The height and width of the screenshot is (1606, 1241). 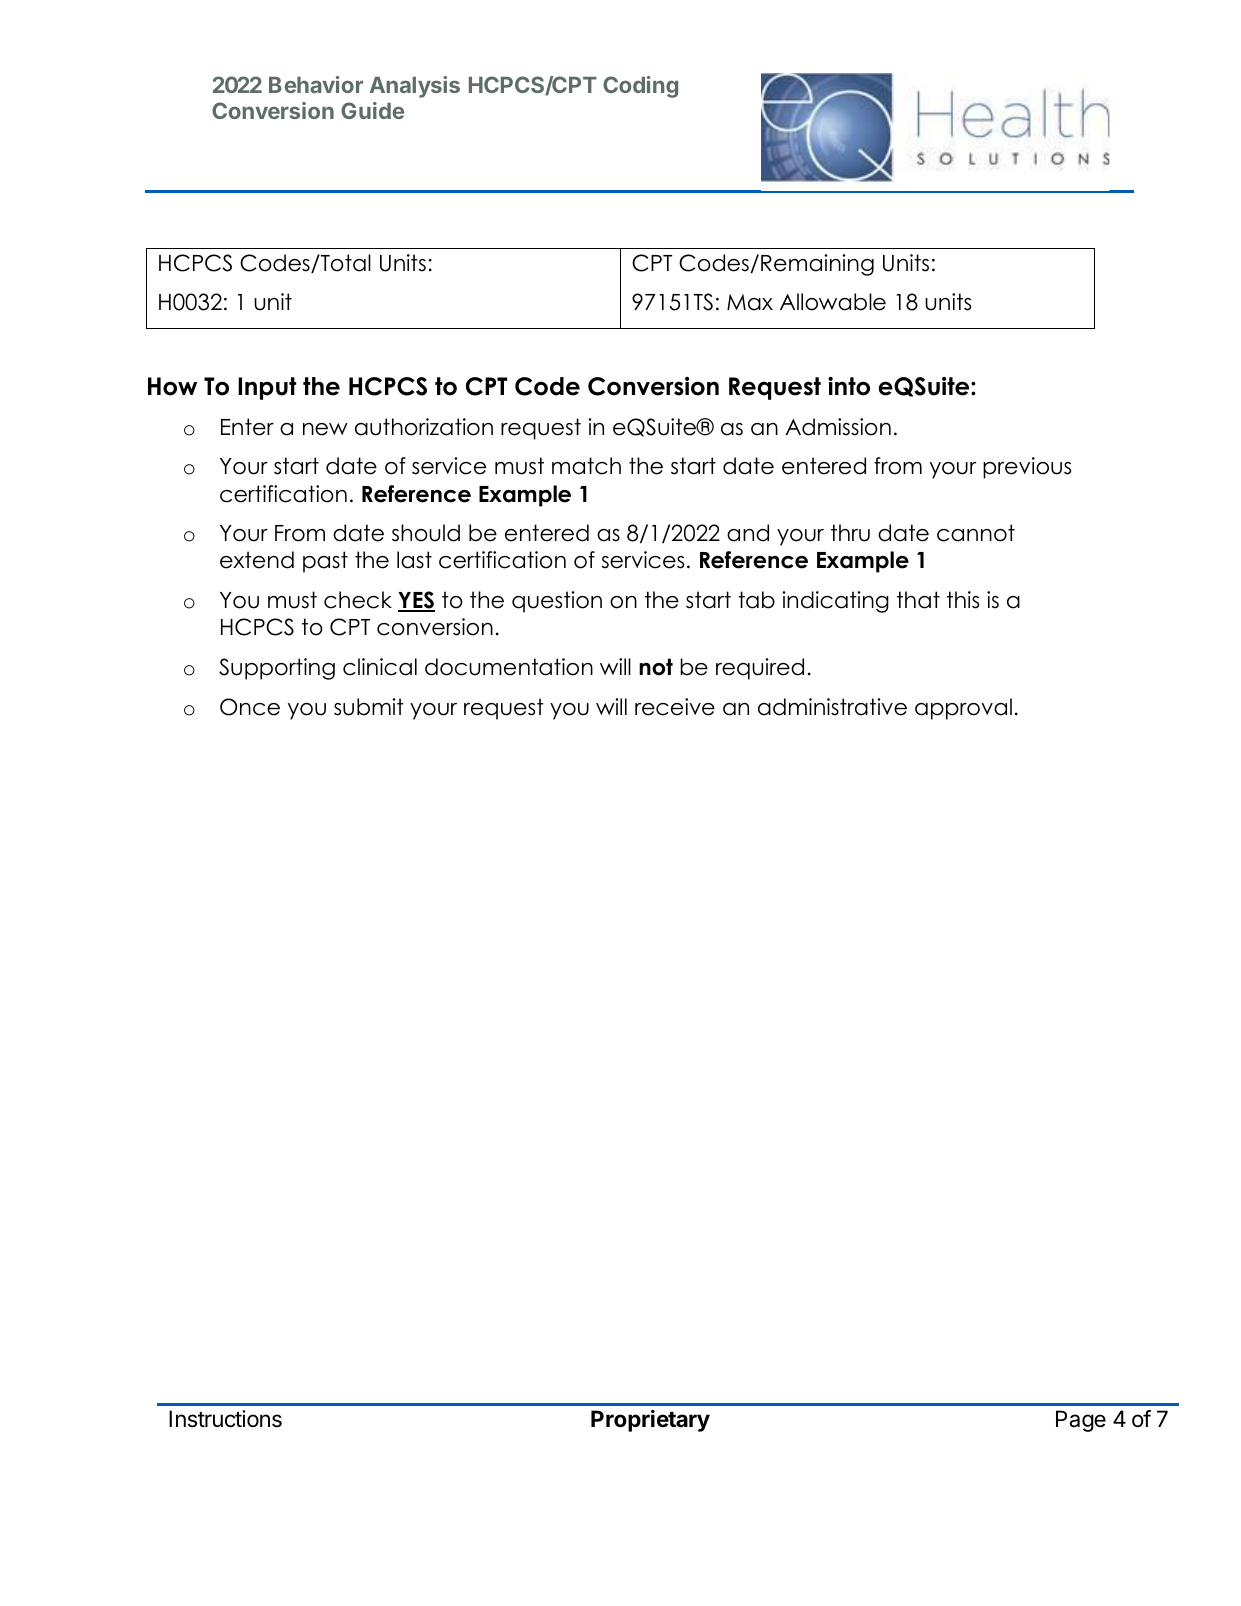 I want to click on previous, so click(x=1027, y=468).
